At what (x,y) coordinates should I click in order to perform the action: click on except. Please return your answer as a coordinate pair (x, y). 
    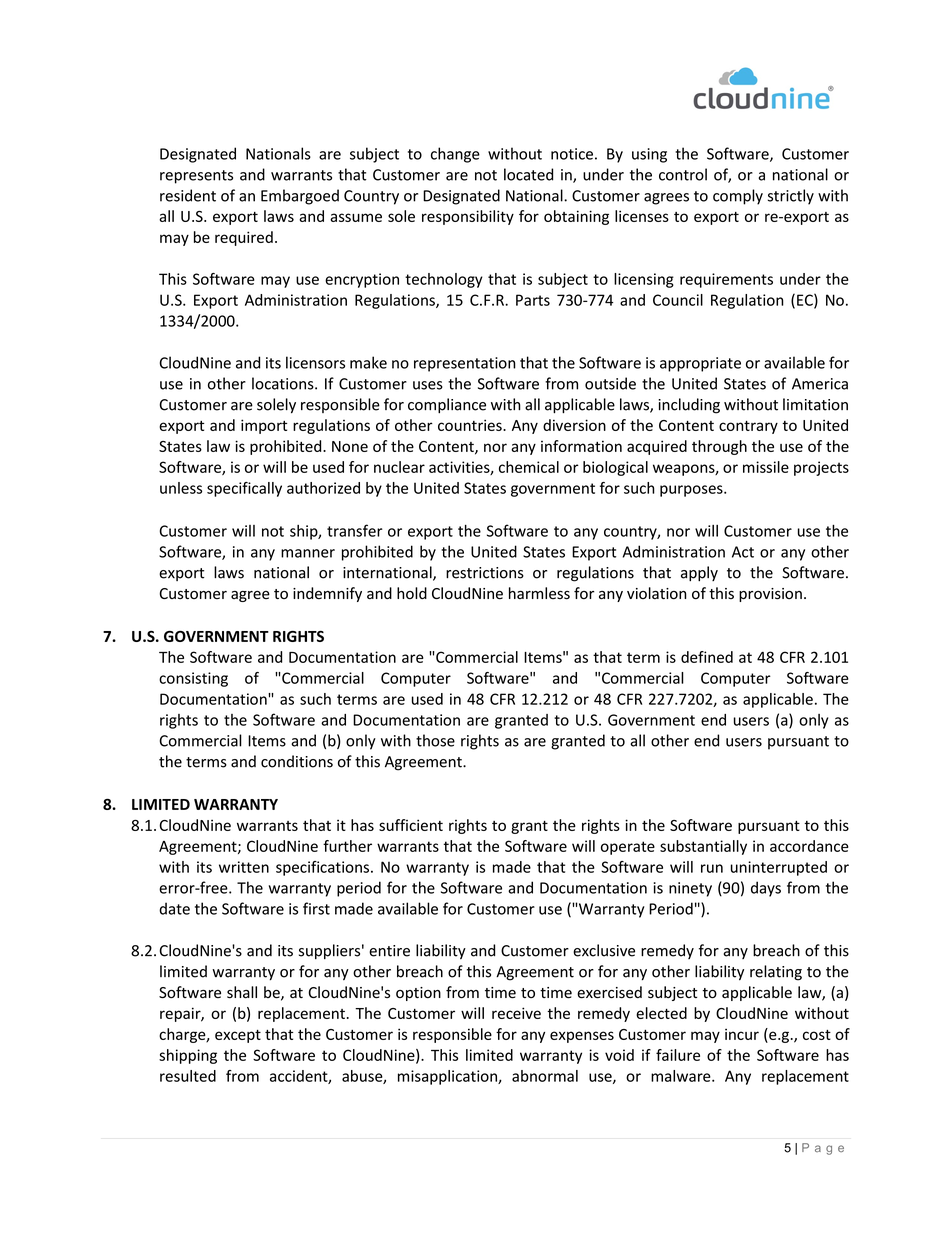
    Looking at the image, I should click on (238, 1036).
